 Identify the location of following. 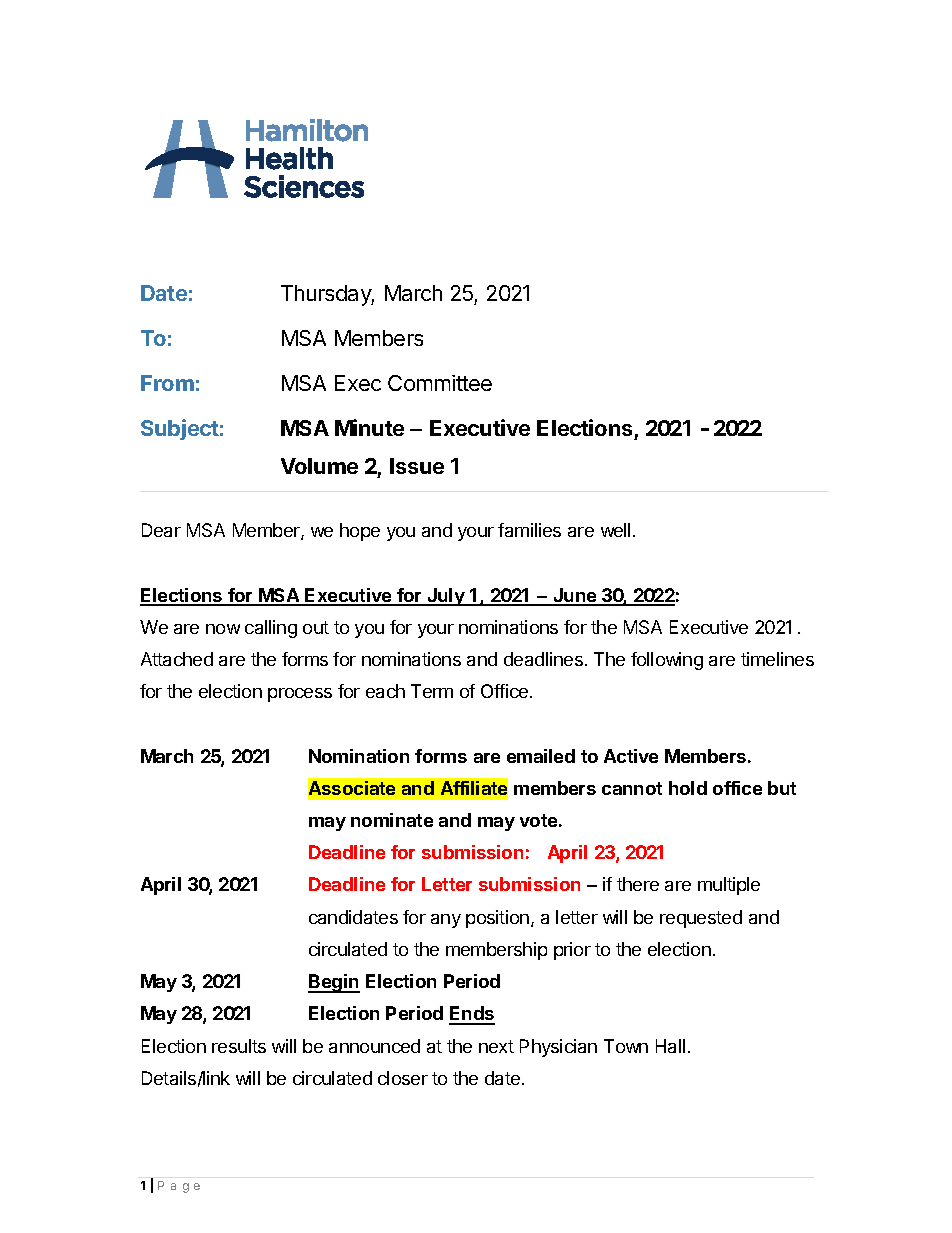
(667, 661).
